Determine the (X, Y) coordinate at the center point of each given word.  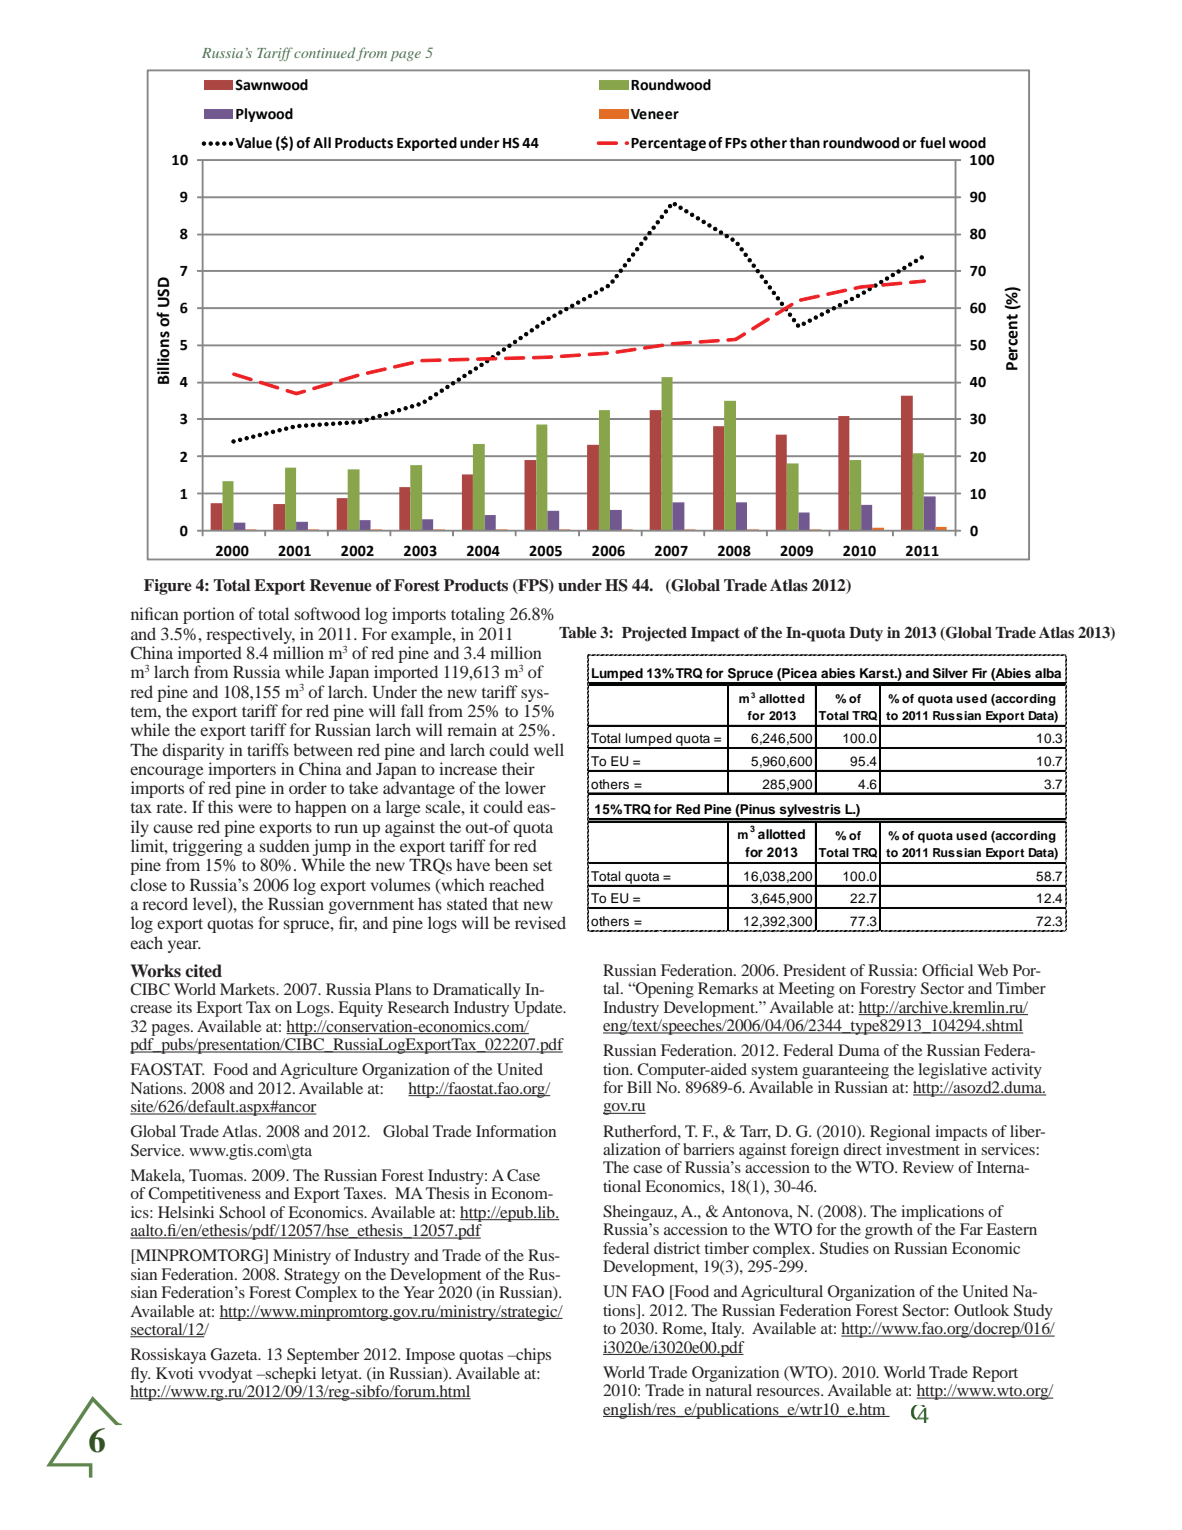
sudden (285, 845)
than (804, 143)
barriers (708, 1149)
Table (578, 632)
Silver (950, 673)
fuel (932, 143)
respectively (250, 635)
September (323, 1356)
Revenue (341, 585)
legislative (952, 1071)
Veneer (655, 114)
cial (961, 970)
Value (253, 143)
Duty (866, 634)
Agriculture (319, 1071)
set (542, 866)
